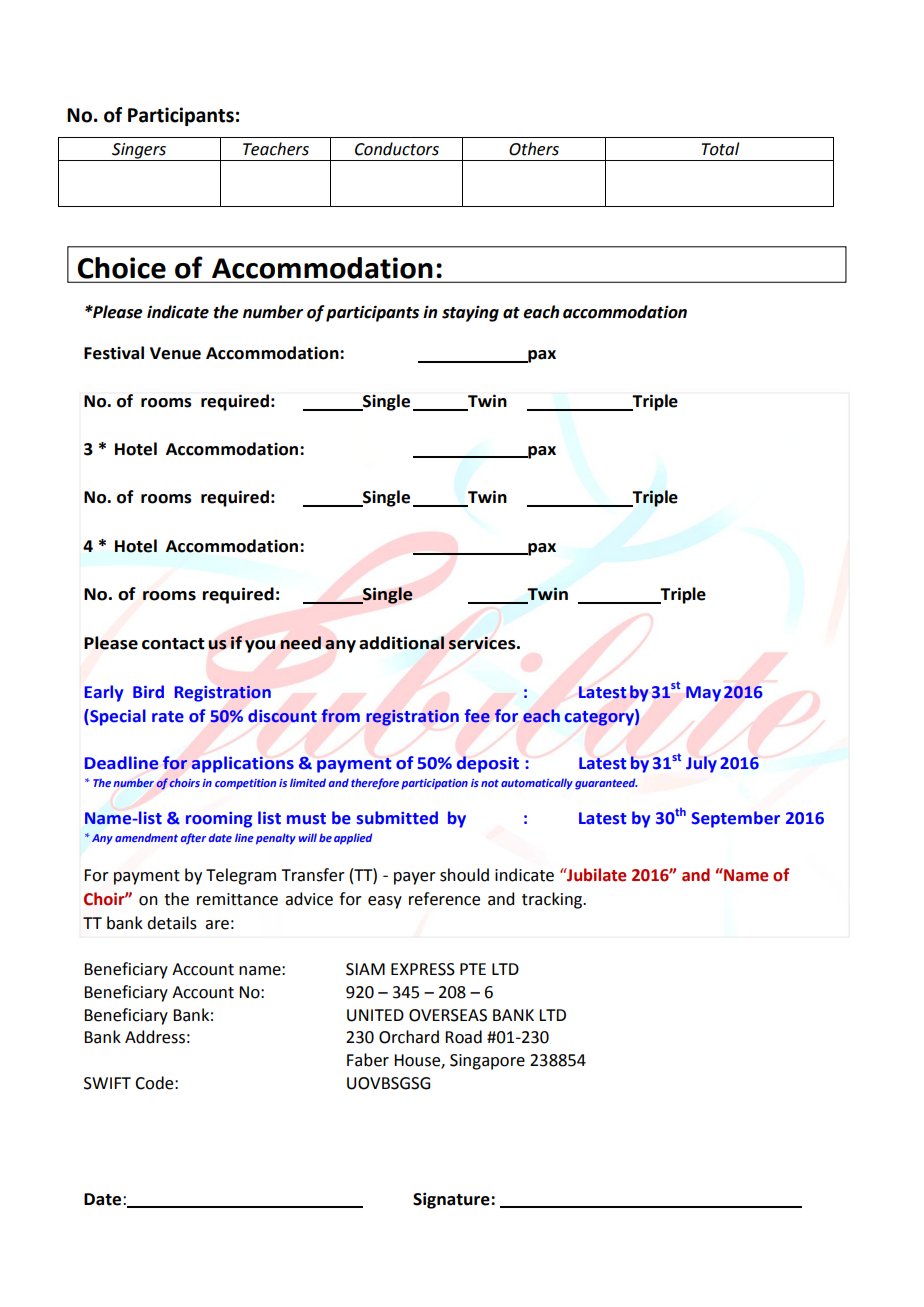  Describe the element at coordinates (553, 900) in the image. I see `tracking` at that location.
